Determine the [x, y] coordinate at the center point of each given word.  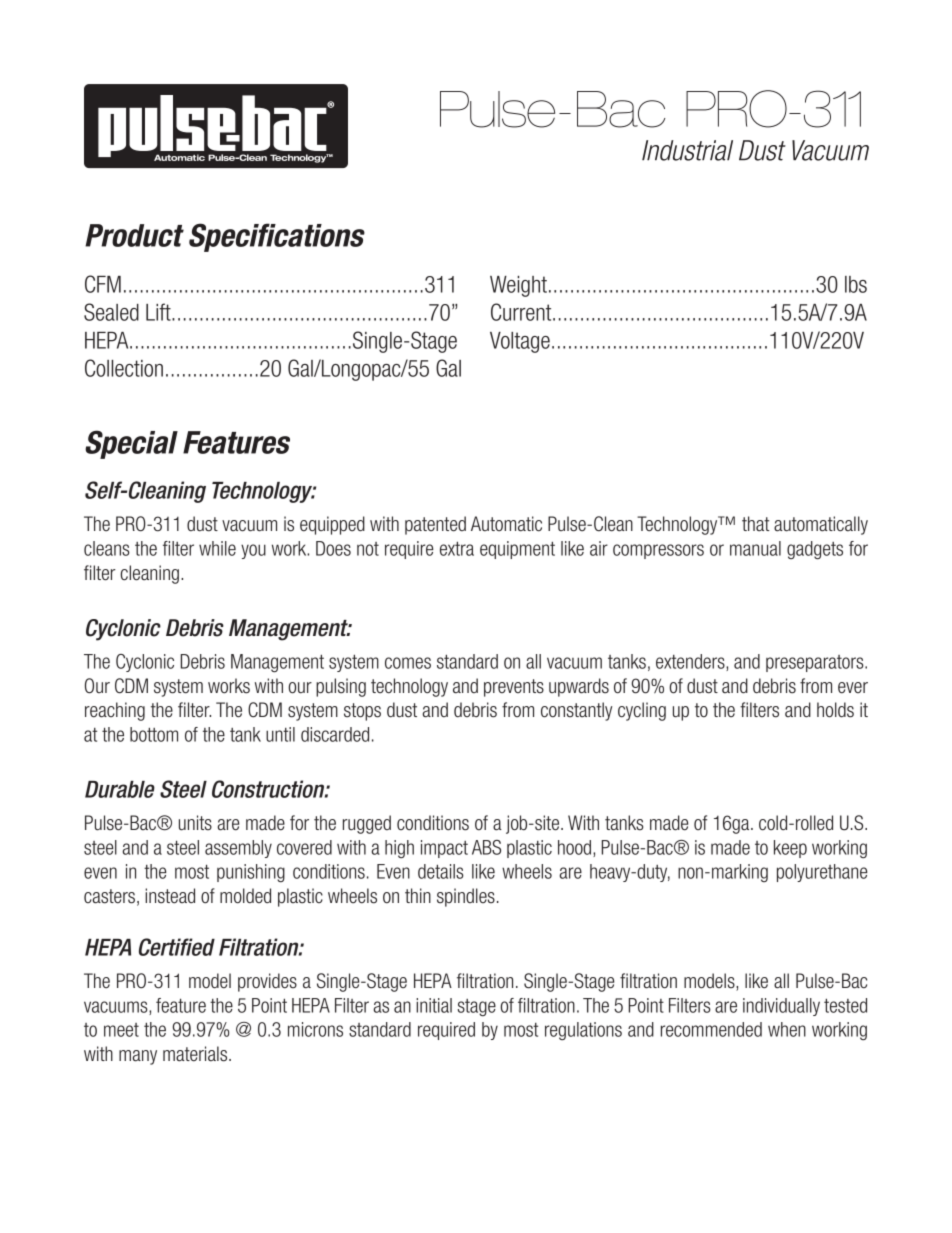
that [756, 524]
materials [196, 1054]
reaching [115, 711]
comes [408, 663]
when [787, 1029]
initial [434, 1005]
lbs [856, 284]
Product [134, 235]
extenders [691, 662]
